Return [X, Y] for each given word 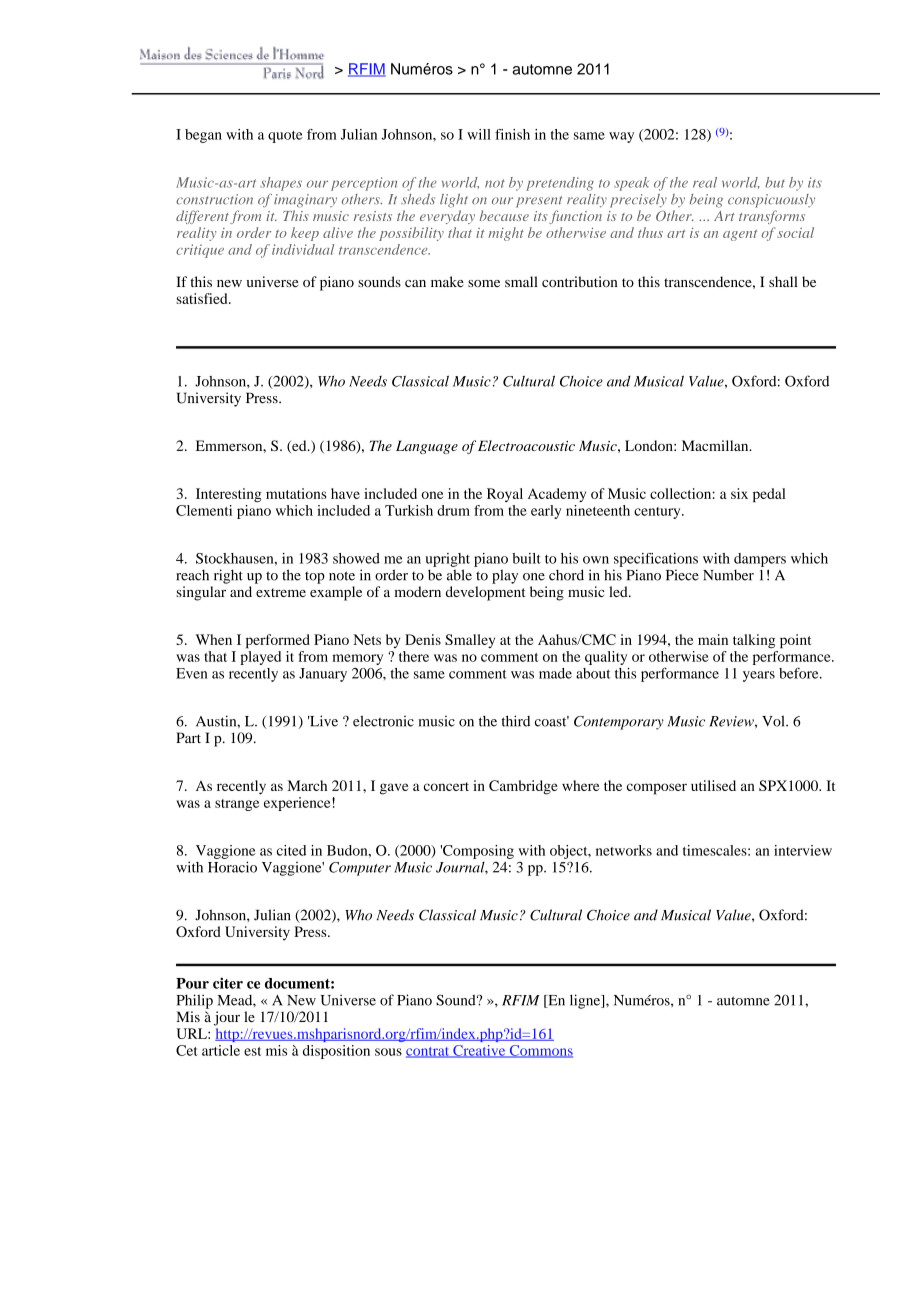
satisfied [203, 298]
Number [728, 575]
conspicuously [771, 201]
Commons [540, 1051]
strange [237, 805]
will [479, 134]
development [486, 593]
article [221, 1050]
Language [427, 447]
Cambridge [523, 787]
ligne [586, 1001]
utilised [713, 785]
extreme [281, 592]
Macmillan [716, 445]
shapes [281, 184]
